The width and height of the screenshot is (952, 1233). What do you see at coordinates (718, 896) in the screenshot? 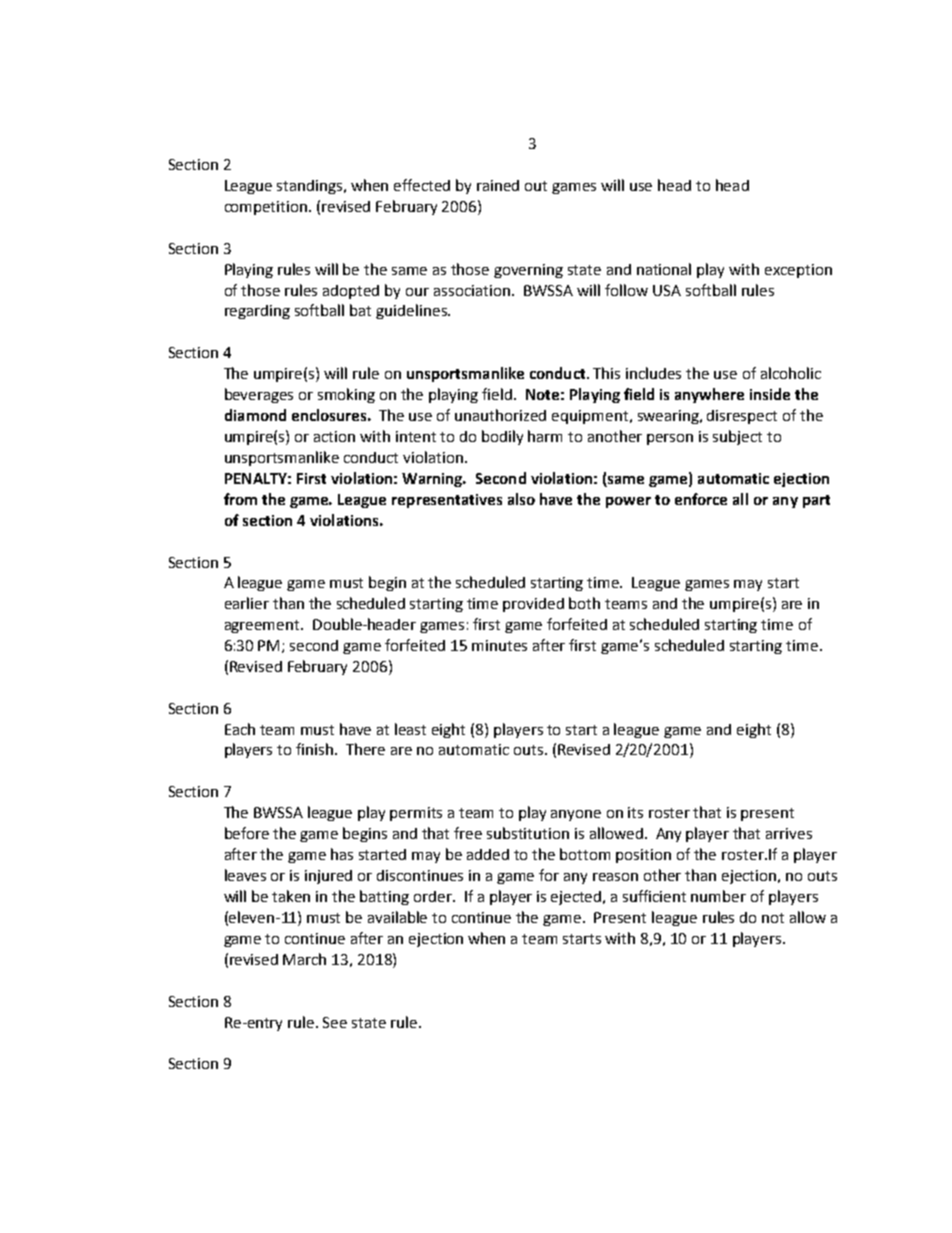
I see `number` at bounding box center [718, 896].
